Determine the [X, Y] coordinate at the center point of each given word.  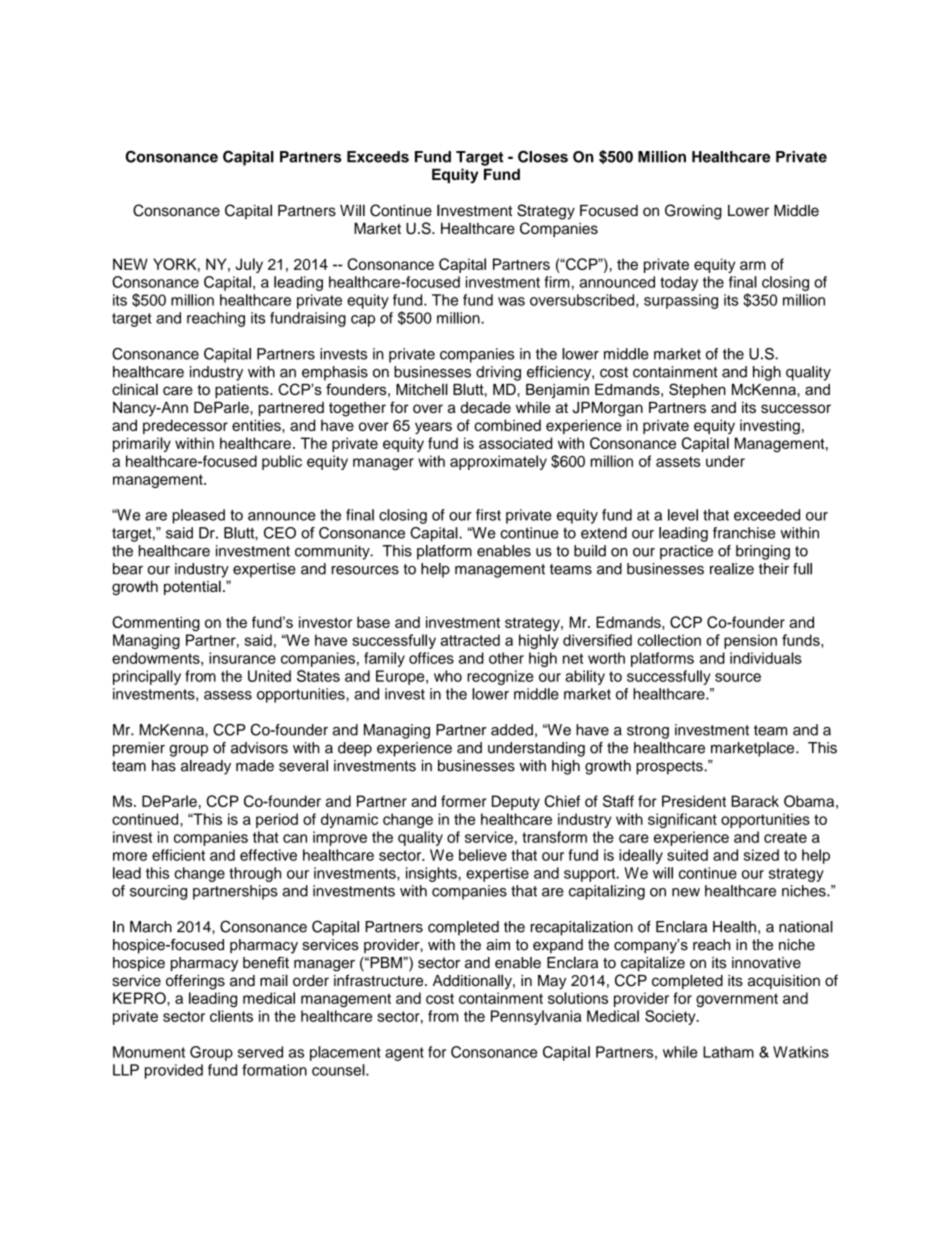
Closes [543, 156]
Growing [693, 212]
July [249, 265]
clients [231, 1016]
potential [192, 587]
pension [750, 641]
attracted [470, 640]
